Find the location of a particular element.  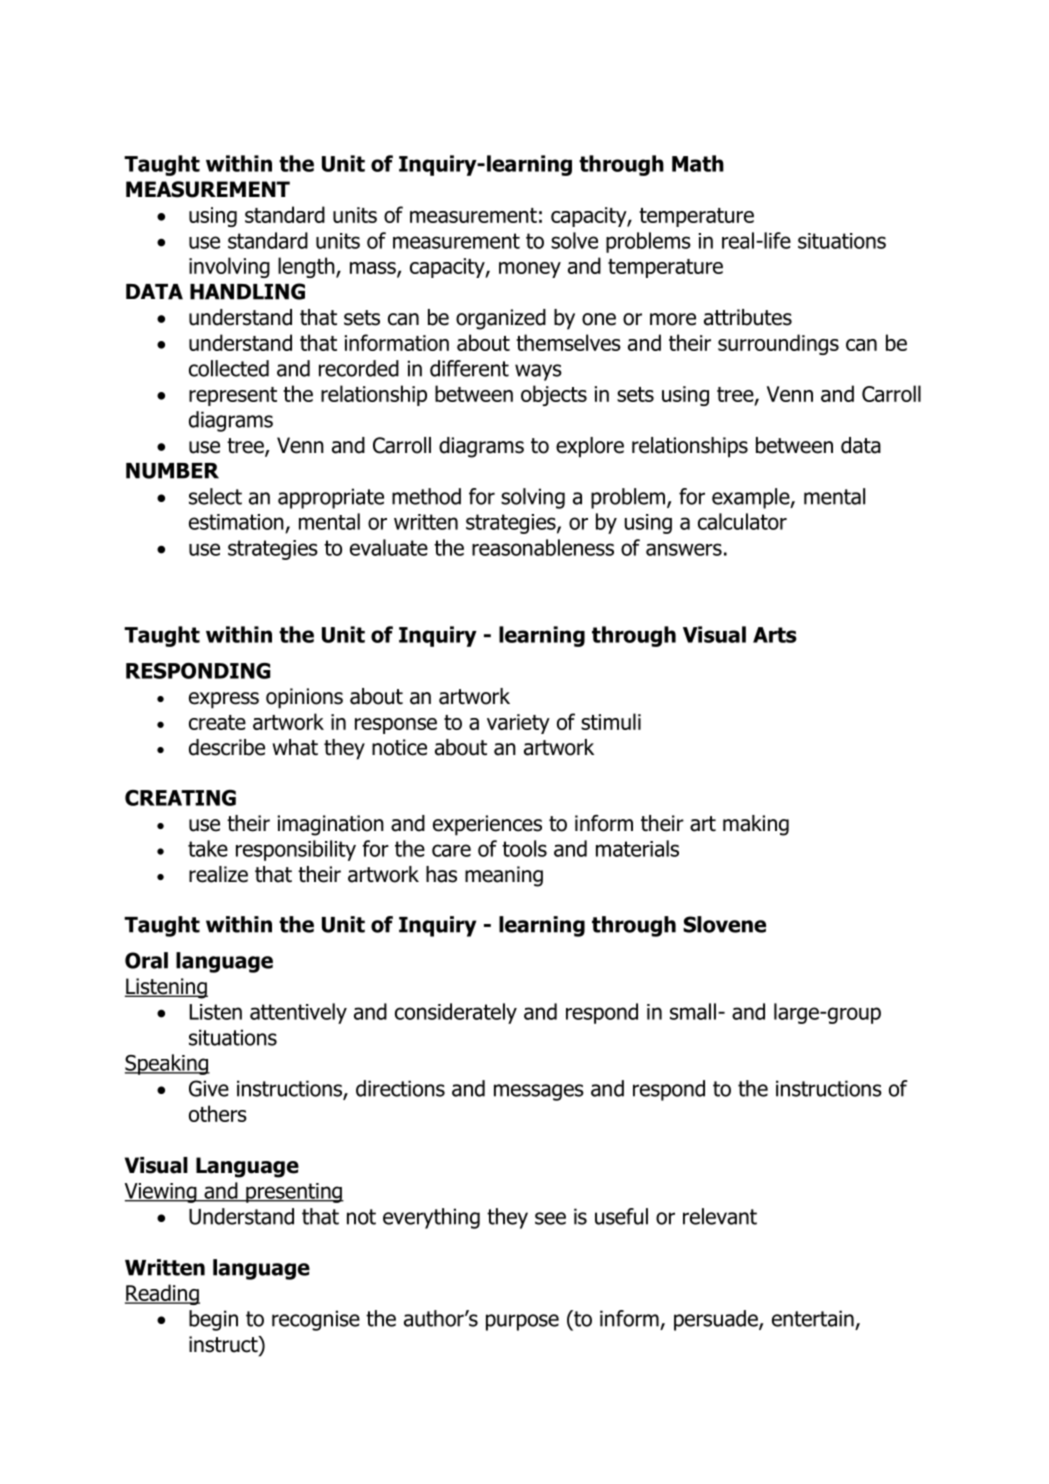

making is located at coordinates (756, 825).
